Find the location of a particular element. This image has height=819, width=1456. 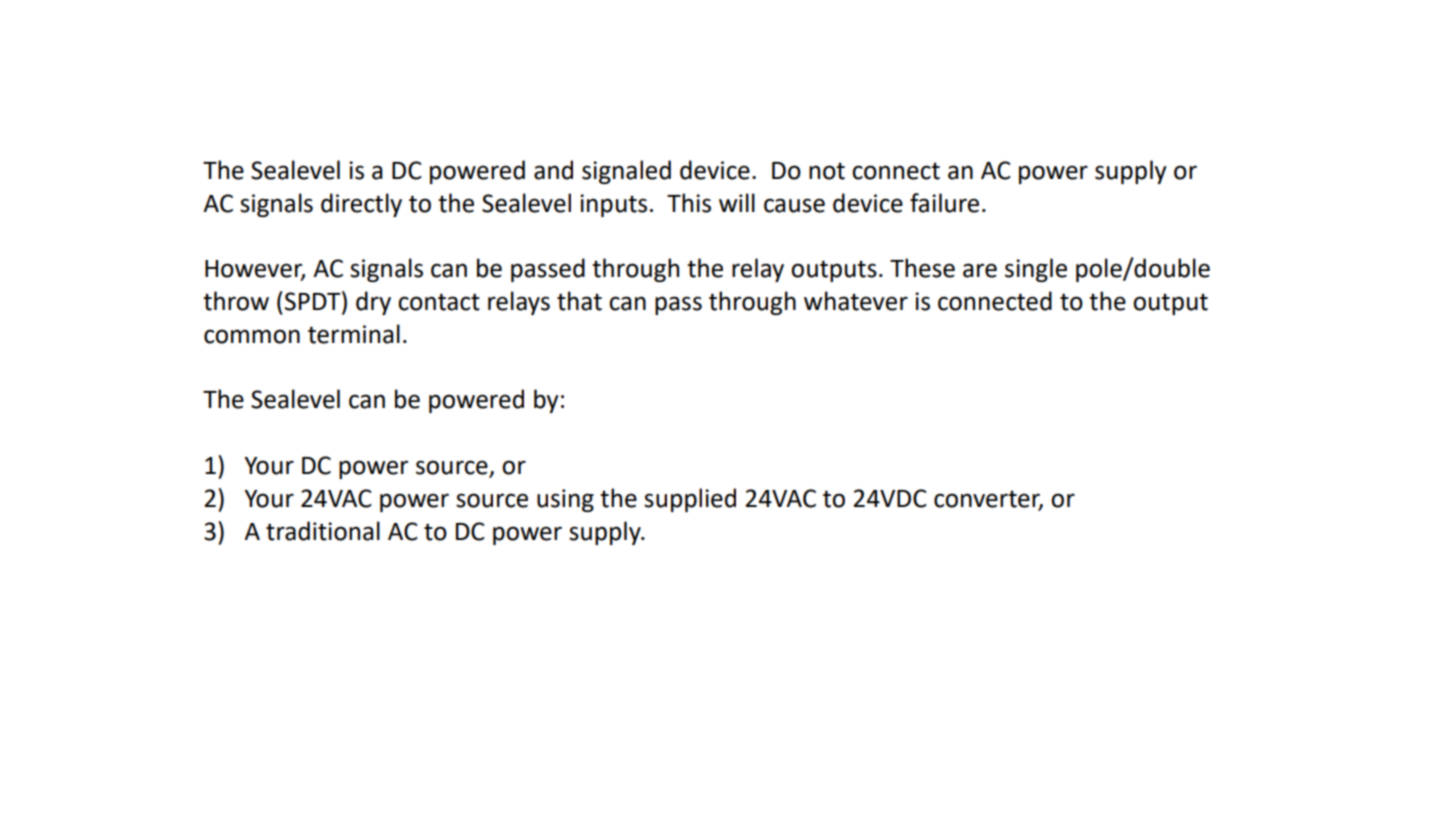

that is located at coordinates (579, 301).
